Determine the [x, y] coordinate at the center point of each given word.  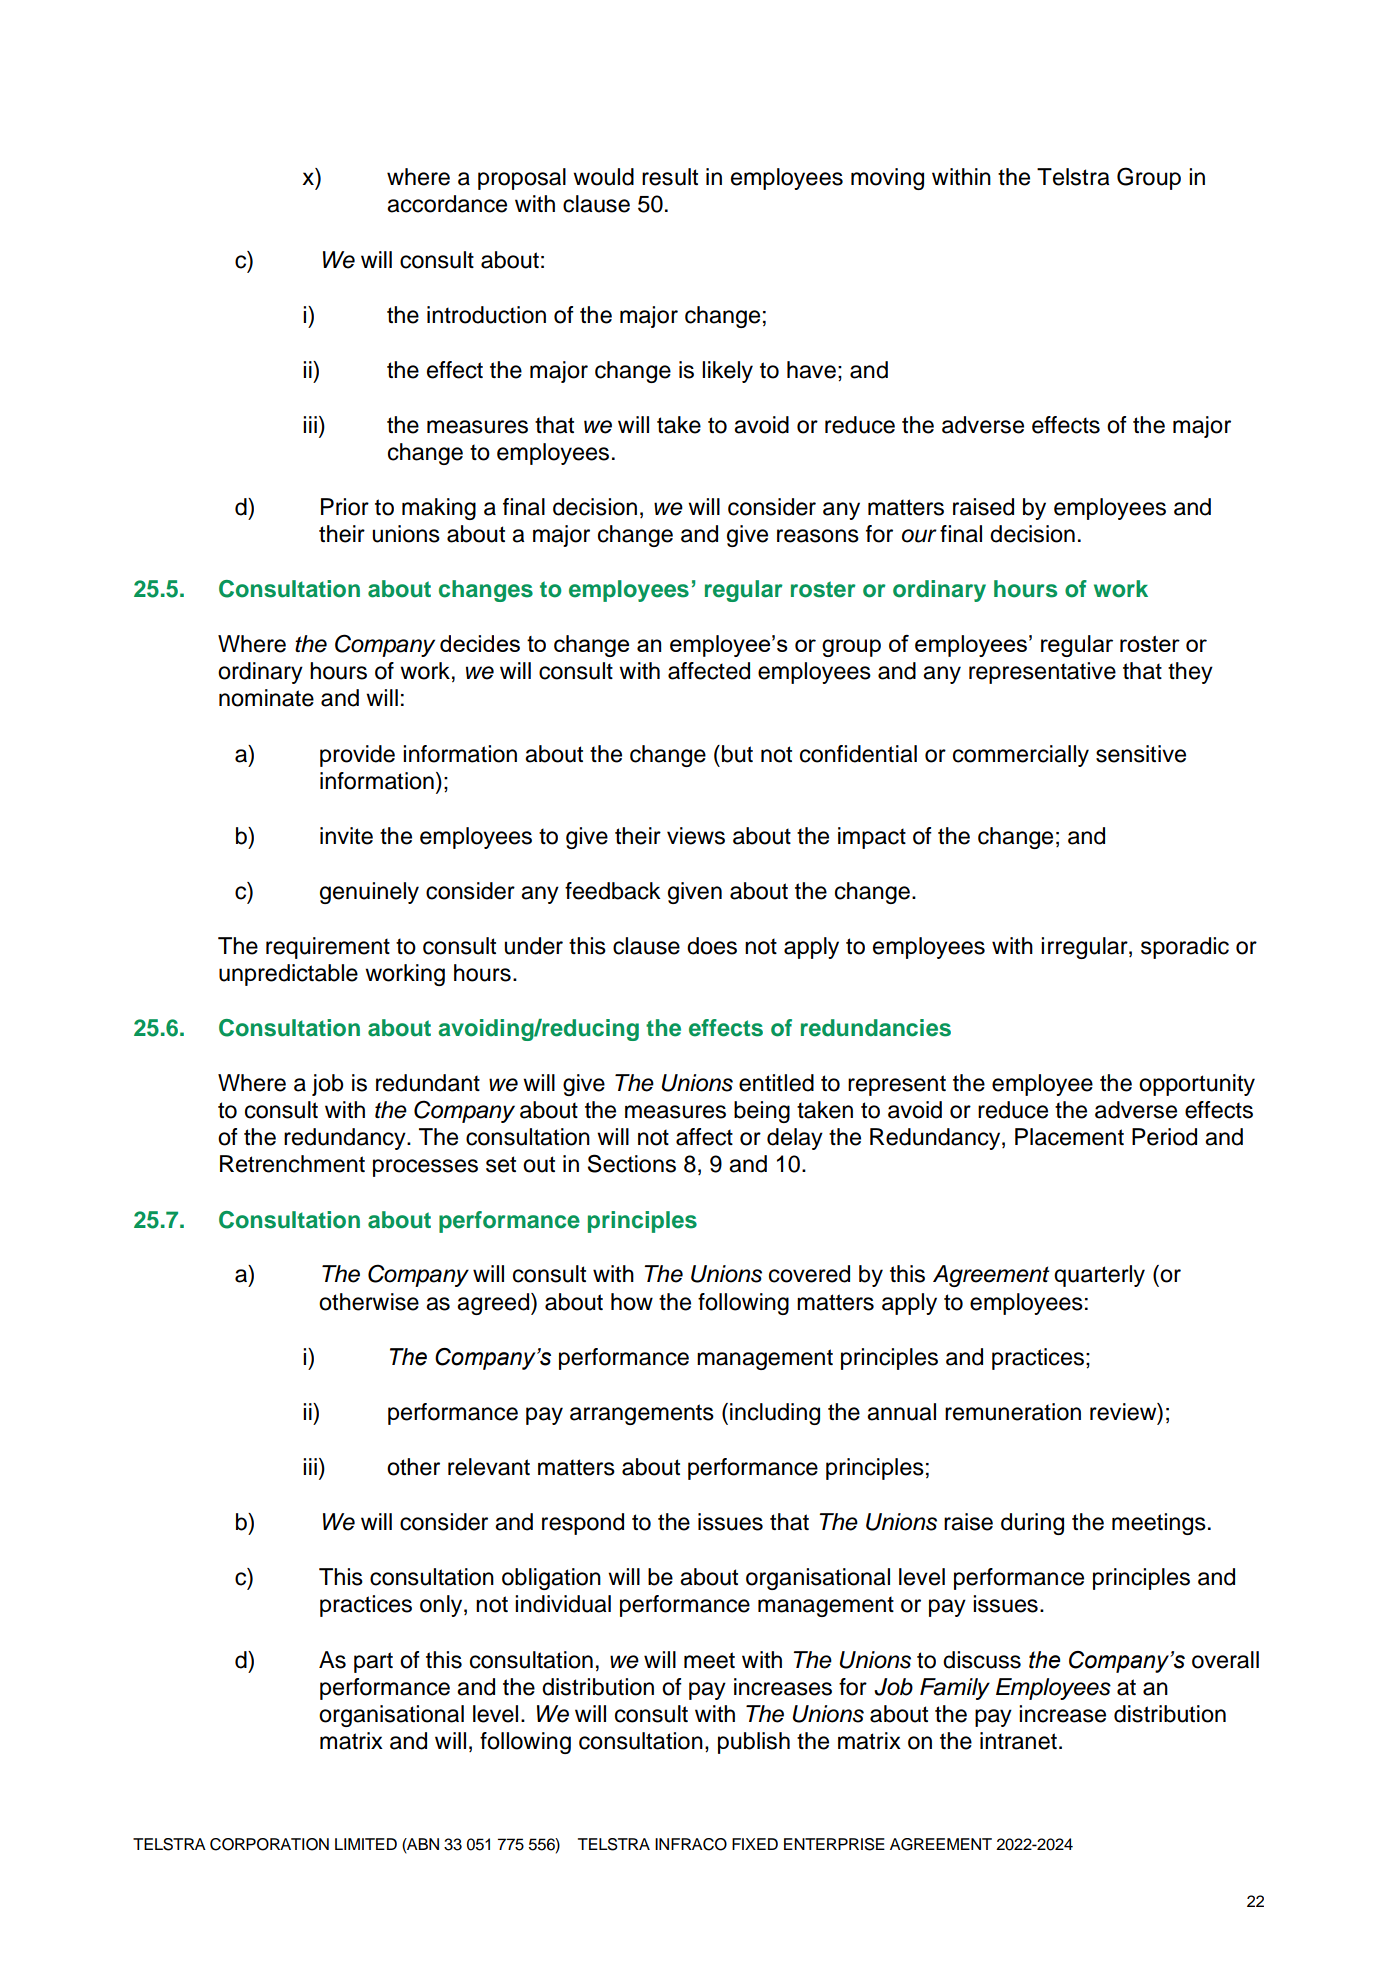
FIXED [755, 1844]
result [670, 177]
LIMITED [366, 1844]
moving [887, 179]
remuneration [1013, 1412]
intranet [1018, 1741]
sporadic [1185, 948]
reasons [818, 536]
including [775, 1414]
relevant [489, 1467]
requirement [328, 948]
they [1190, 673]
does [712, 946]
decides [480, 643]
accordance [447, 204]
